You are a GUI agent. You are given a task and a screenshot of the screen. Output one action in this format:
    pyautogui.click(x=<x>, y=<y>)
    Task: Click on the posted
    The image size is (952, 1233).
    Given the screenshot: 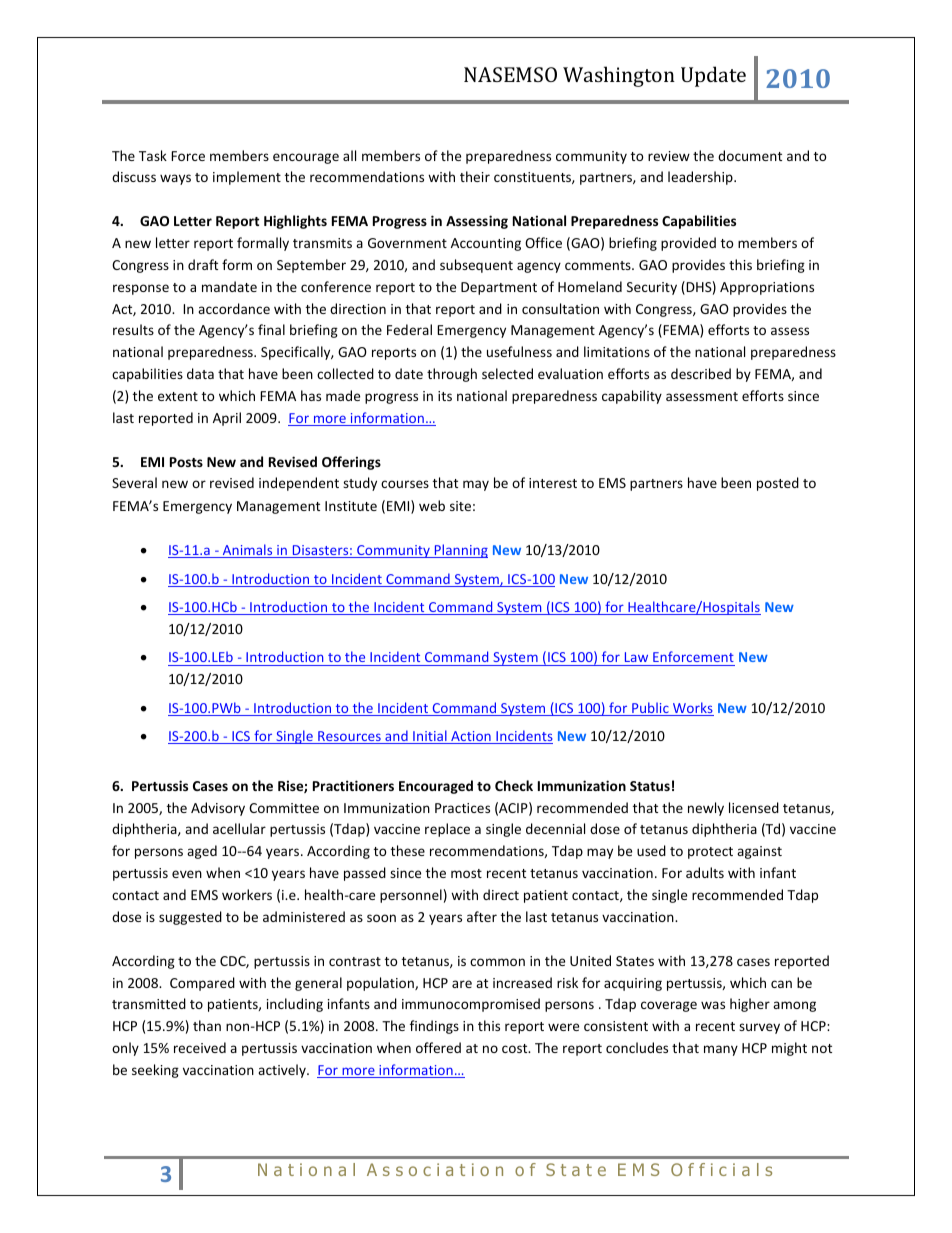 What is the action you would take?
    pyautogui.click(x=778, y=484)
